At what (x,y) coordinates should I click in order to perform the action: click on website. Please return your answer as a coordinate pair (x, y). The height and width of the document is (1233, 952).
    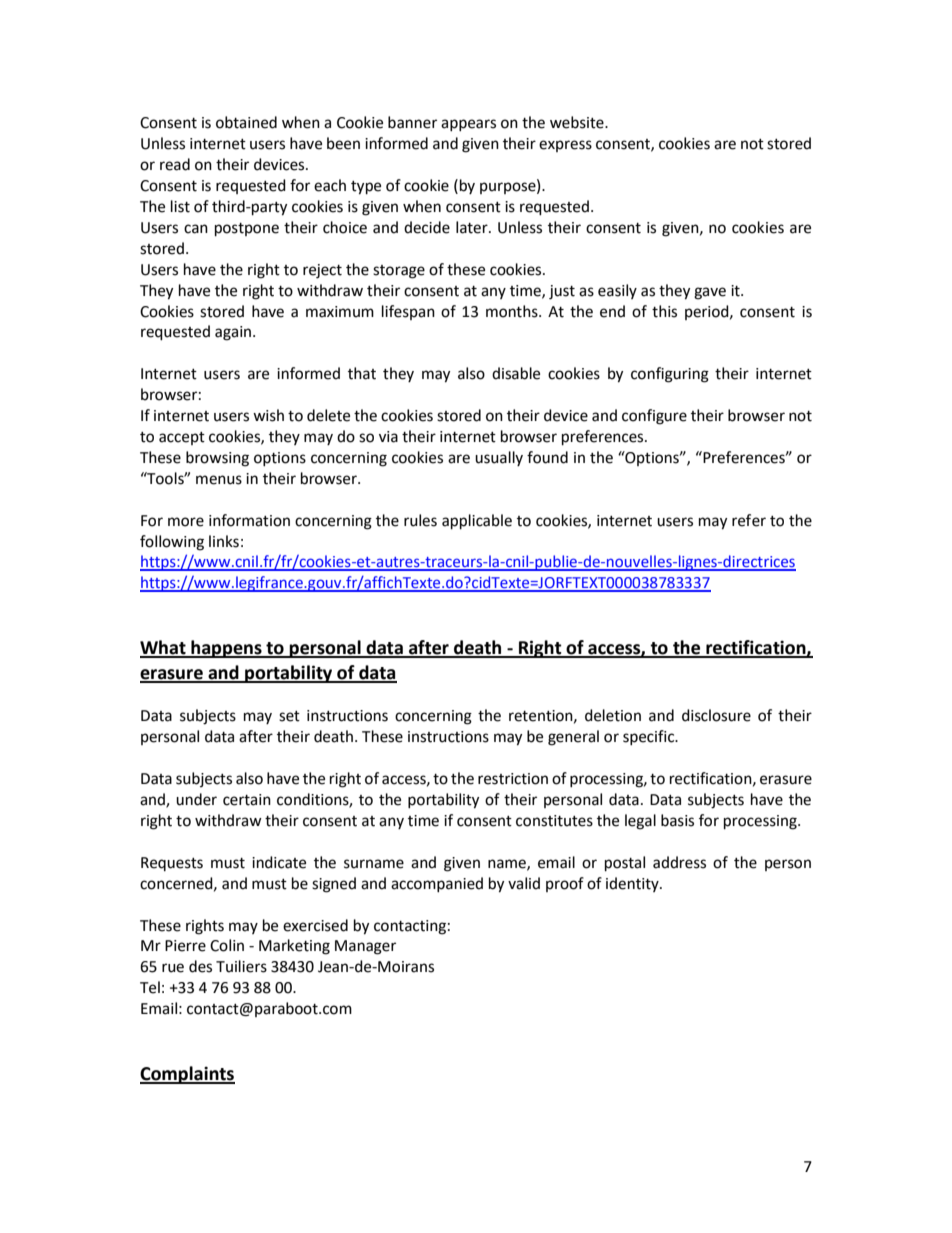
    Looking at the image, I should click on (578, 122).
